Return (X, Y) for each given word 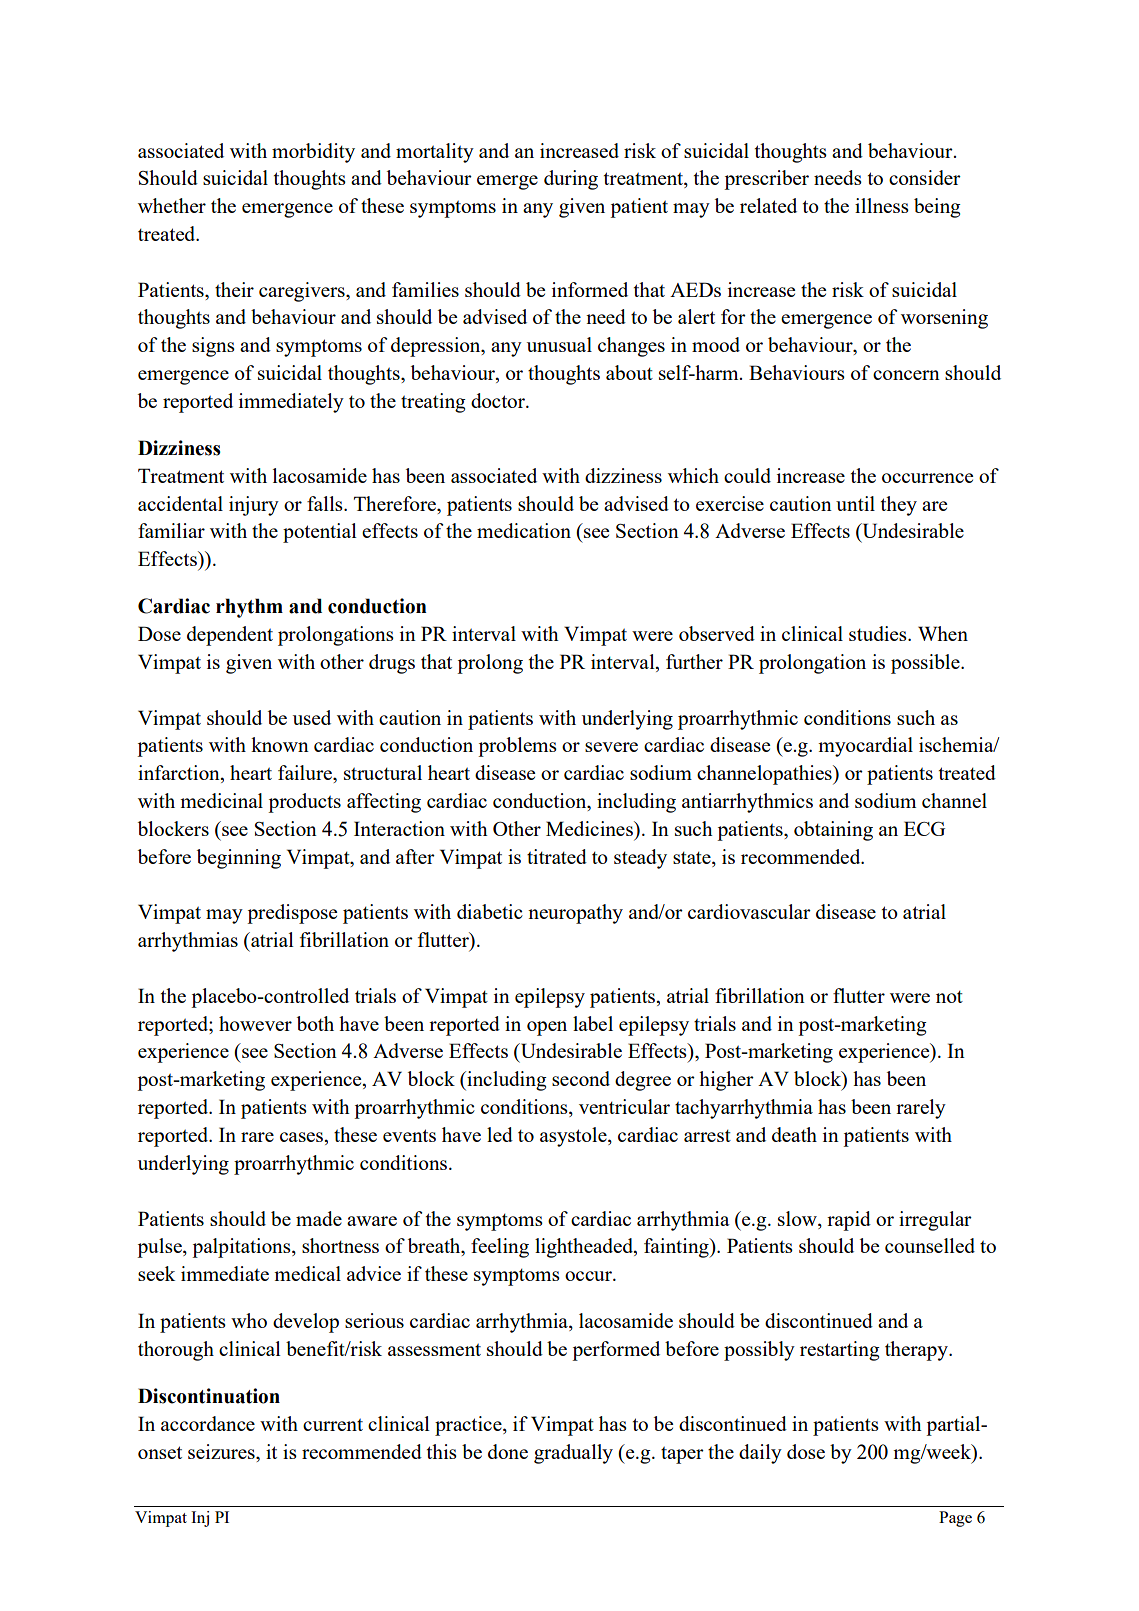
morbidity (313, 153)
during (571, 180)
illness (882, 205)
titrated (557, 856)
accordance (208, 1423)
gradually (573, 1454)
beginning (239, 859)
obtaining (833, 831)
